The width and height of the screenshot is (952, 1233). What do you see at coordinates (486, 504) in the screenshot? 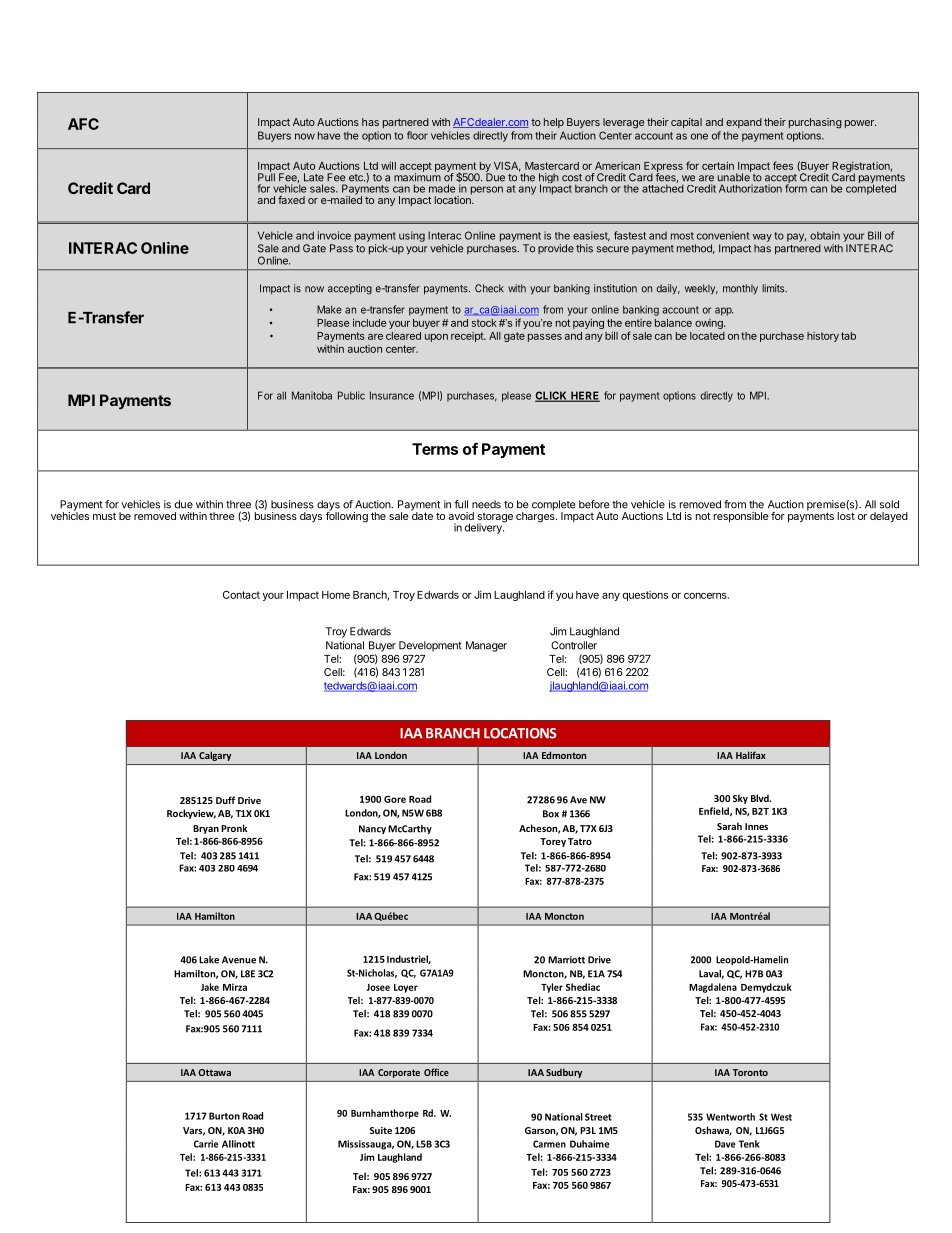
I see `needs` at bounding box center [486, 504].
